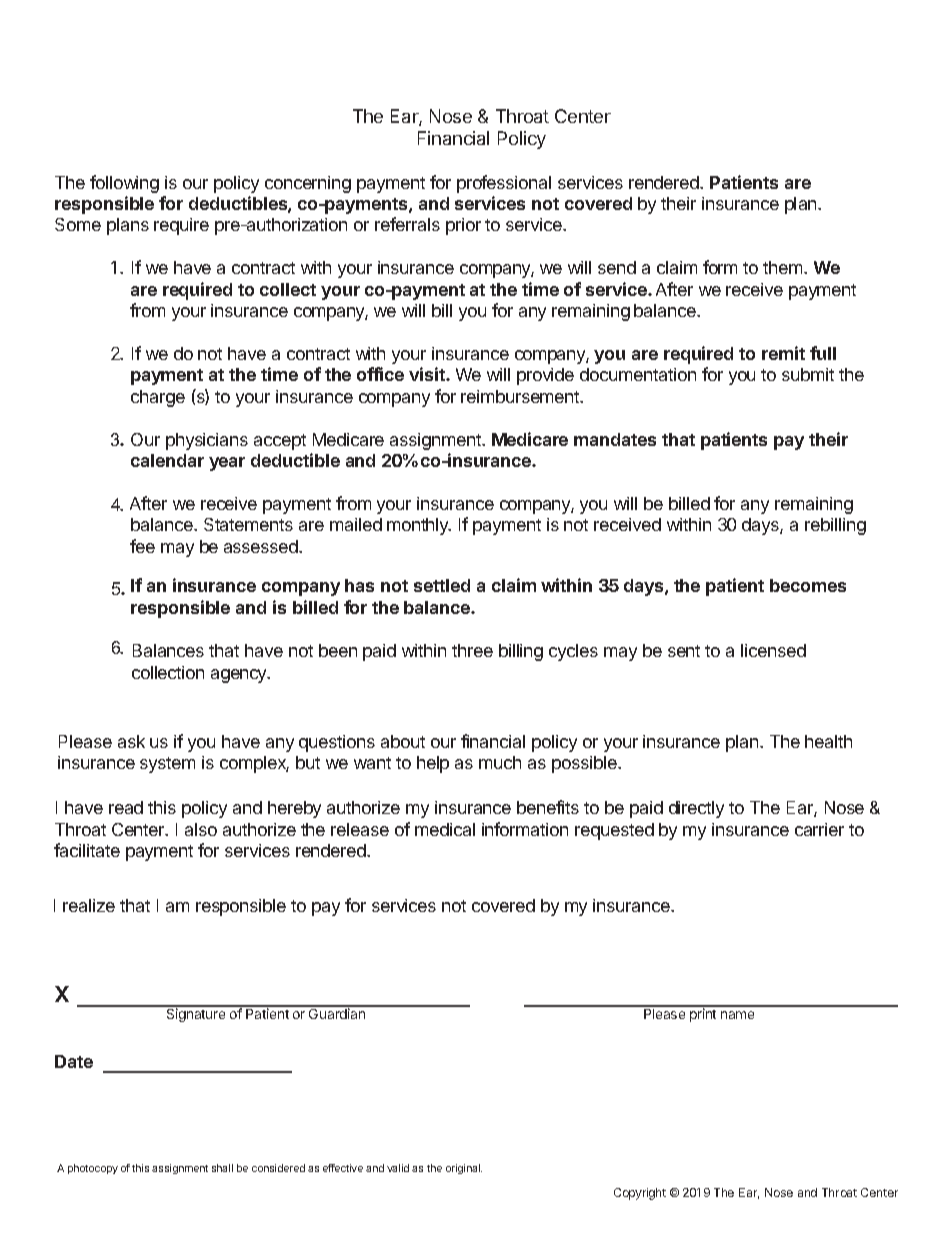  I want to click on medical, so click(445, 829).
